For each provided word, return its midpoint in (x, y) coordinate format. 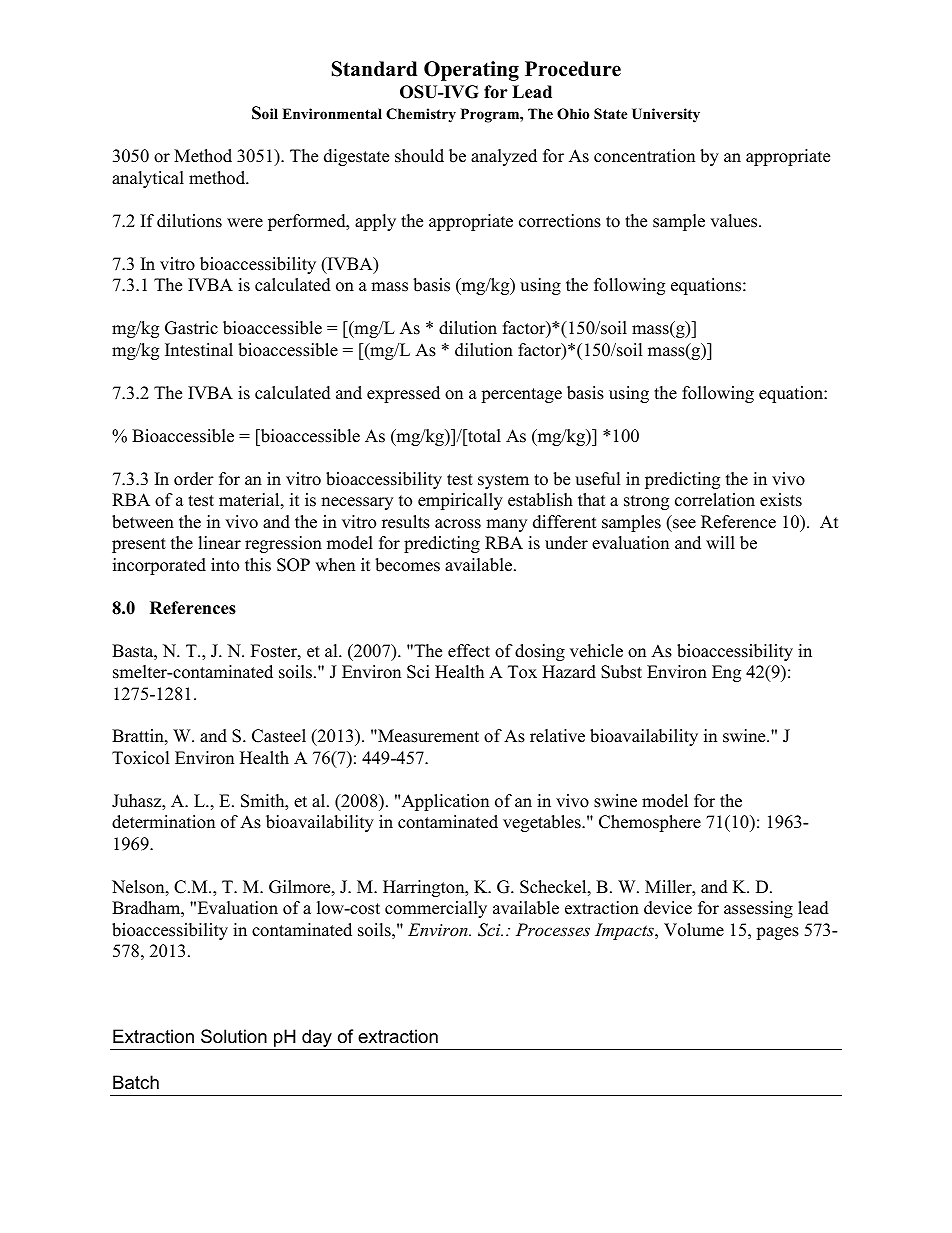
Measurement (427, 736)
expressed (403, 394)
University (666, 115)
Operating (471, 71)
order (194, 479)
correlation (715, 500)
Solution (234, 1036)
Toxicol (141, 758)
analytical (148, 179)
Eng (726, 673)
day (317, 1039)
